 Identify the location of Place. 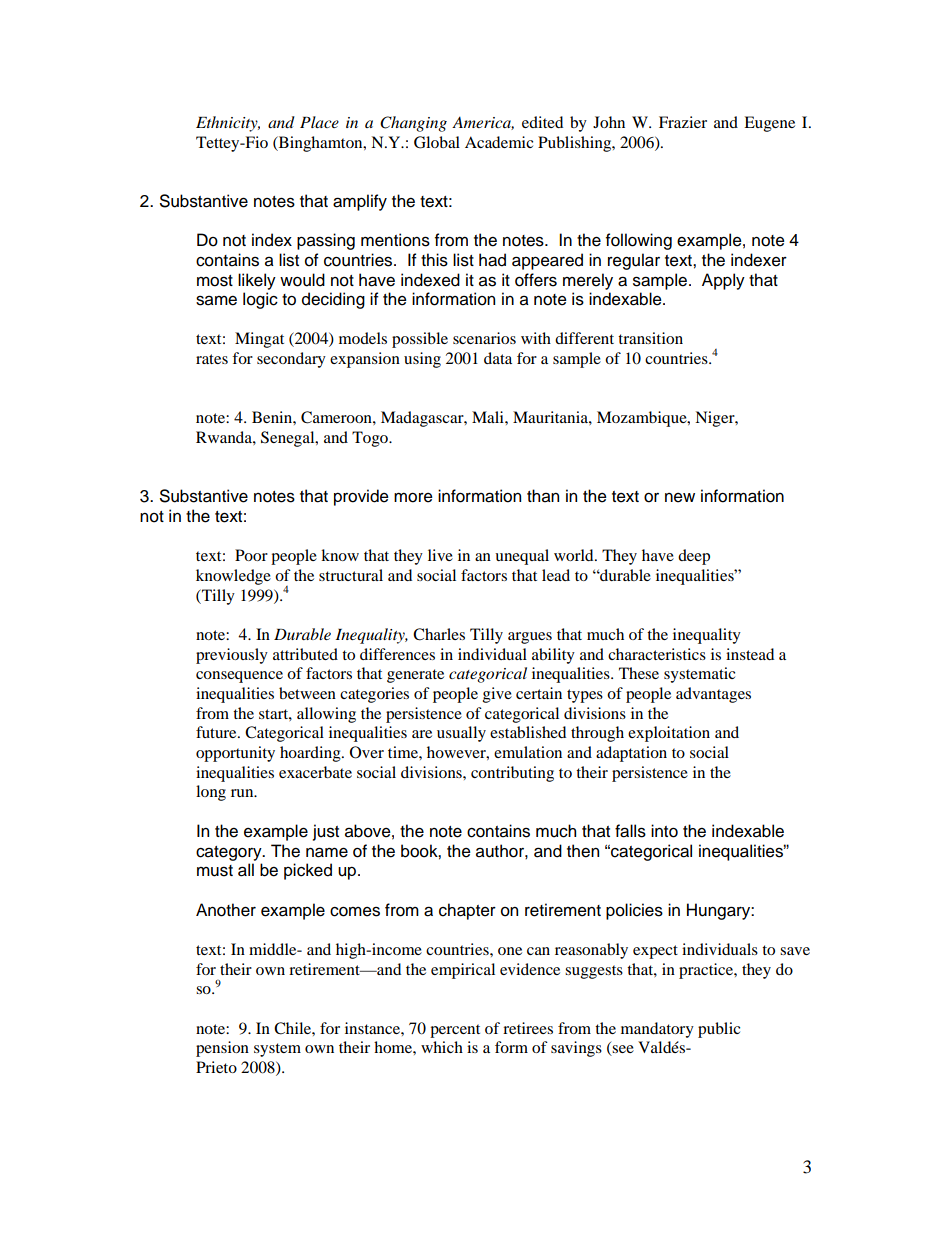
(319, 122).
